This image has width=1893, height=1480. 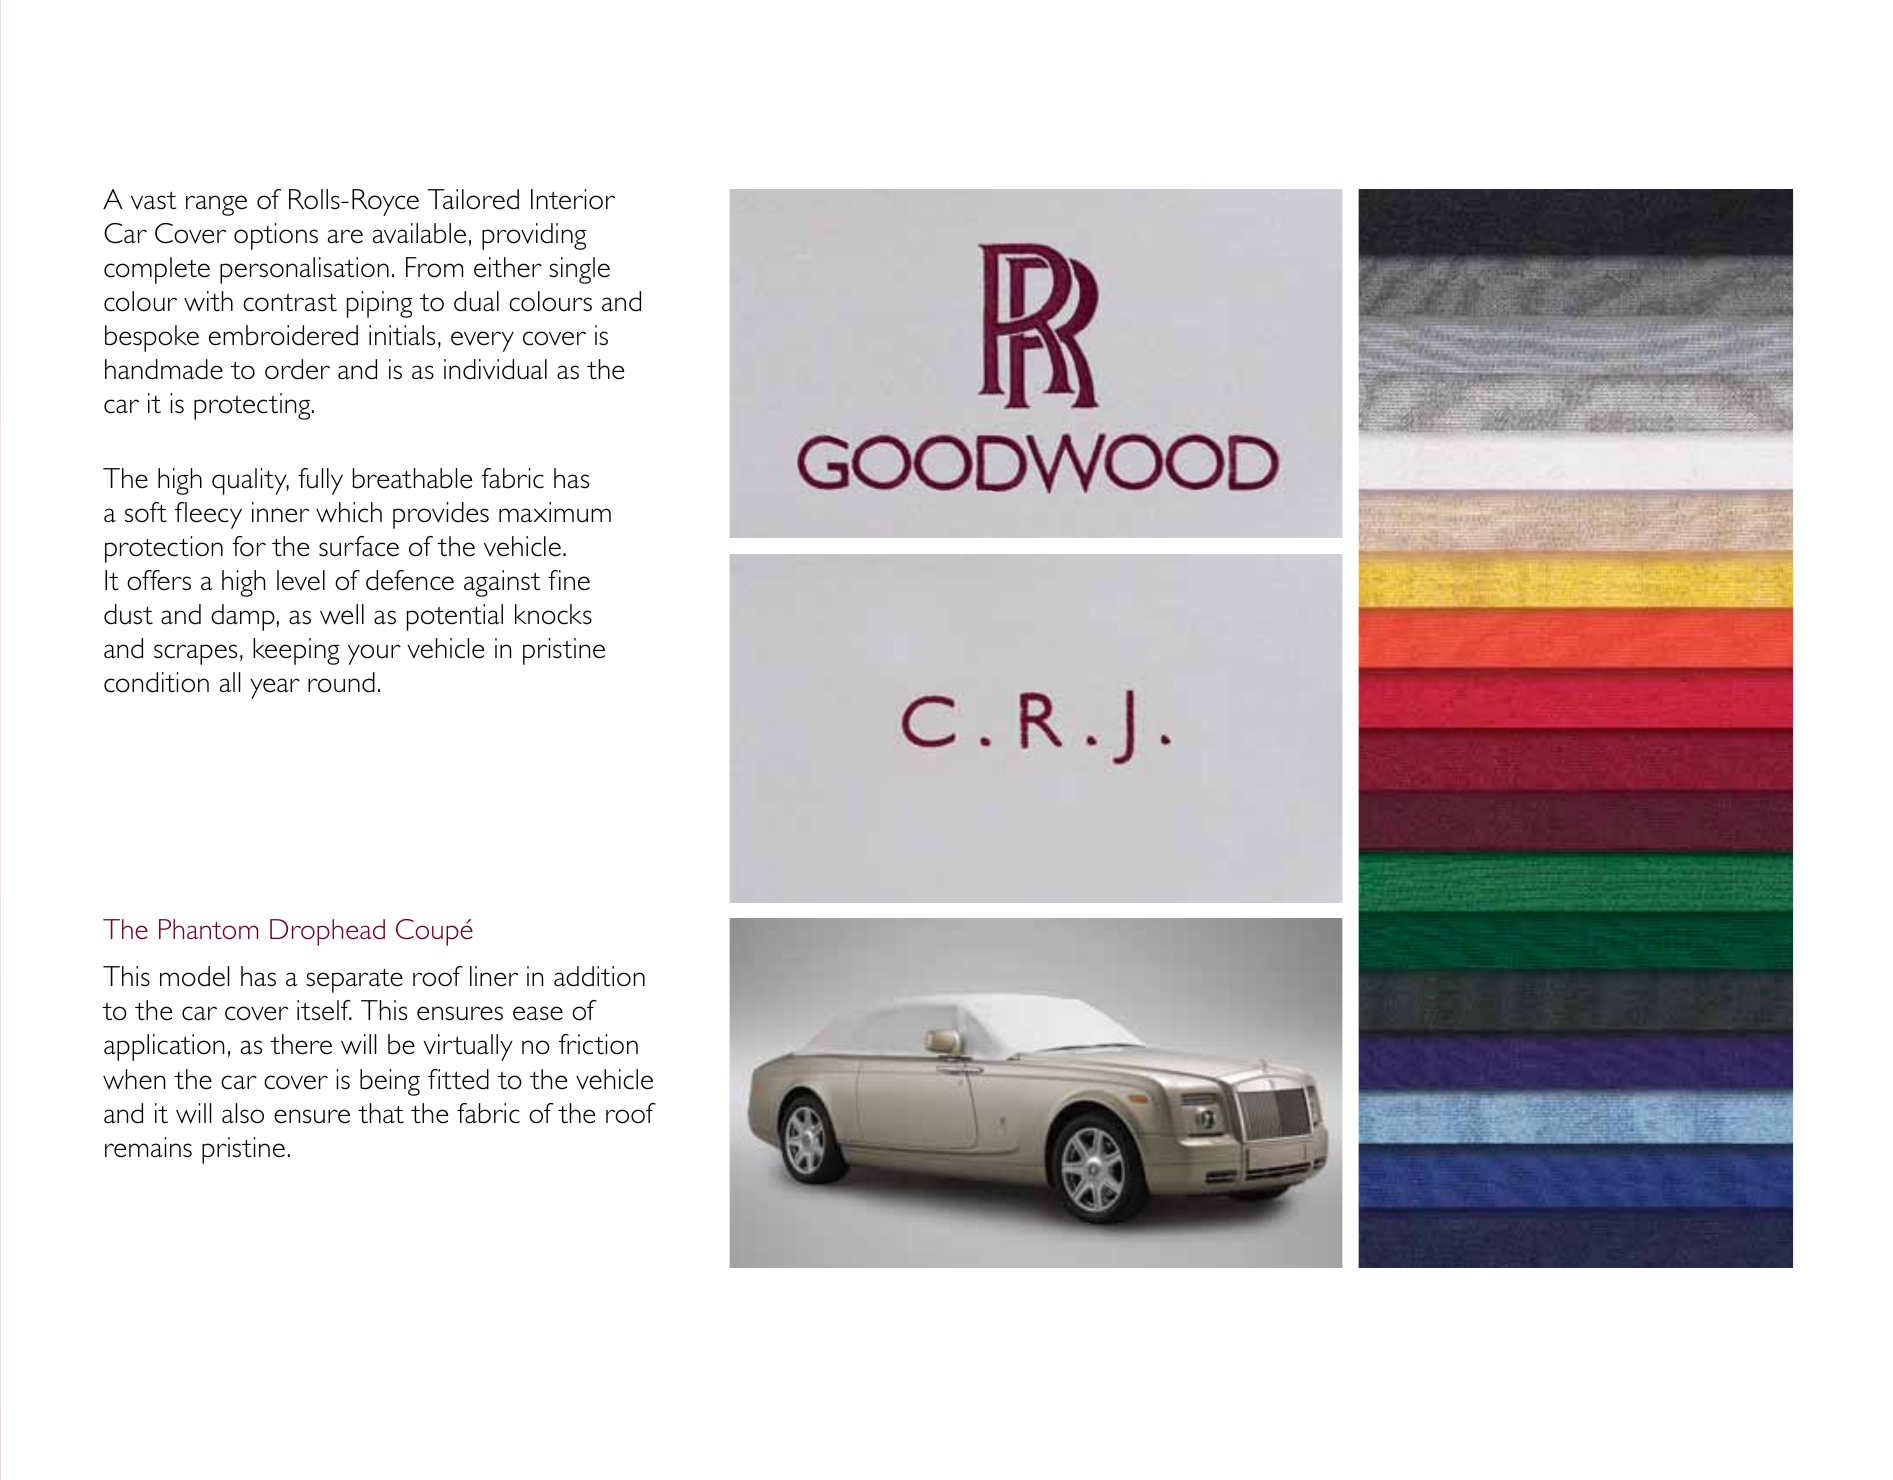 What do you see at coordinates (598, 1044) in the image?
I see `friction` at bounding box center [598, 1044].
